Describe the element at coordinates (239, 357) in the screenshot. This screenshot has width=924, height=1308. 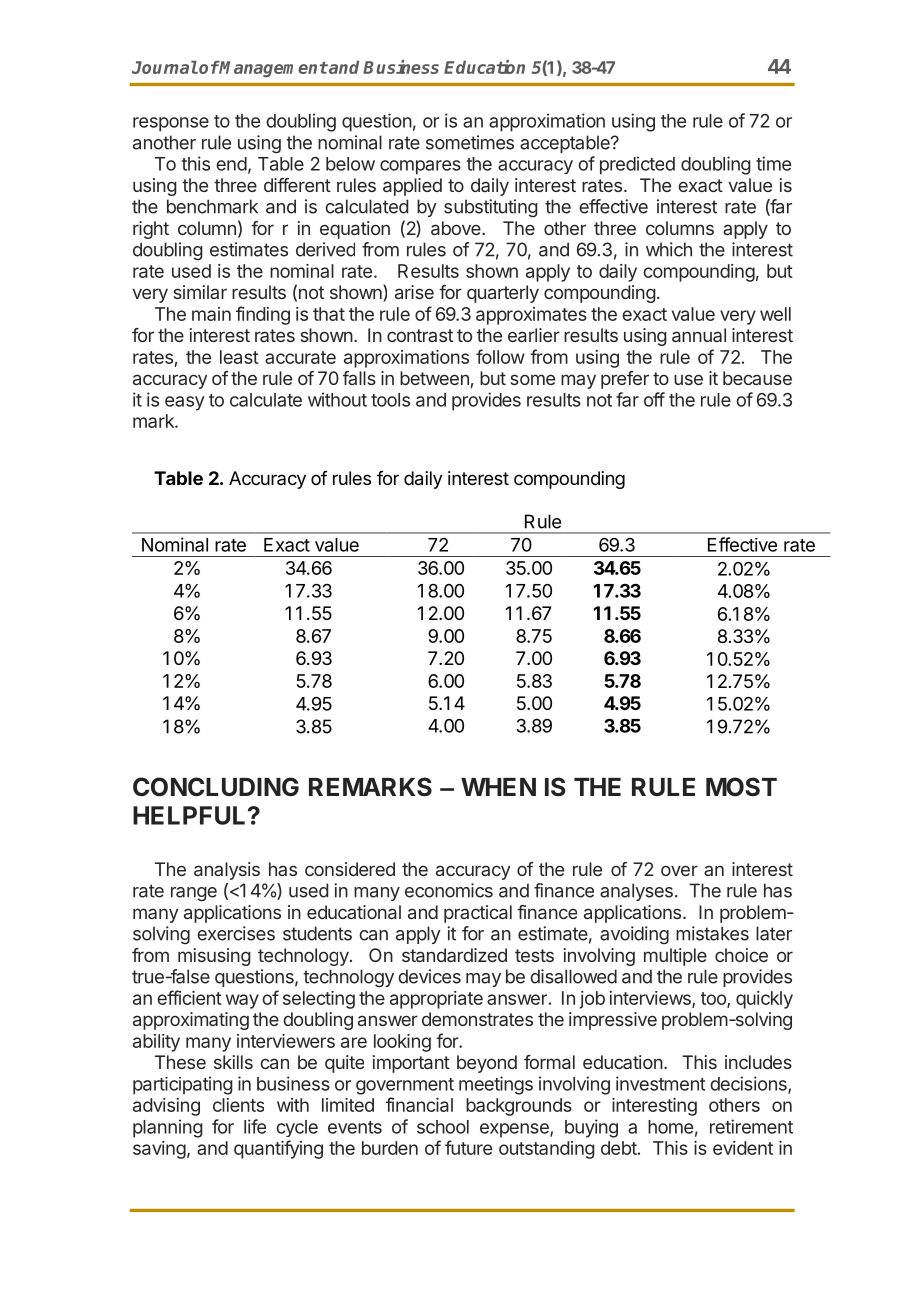
I see `least` at that location.
